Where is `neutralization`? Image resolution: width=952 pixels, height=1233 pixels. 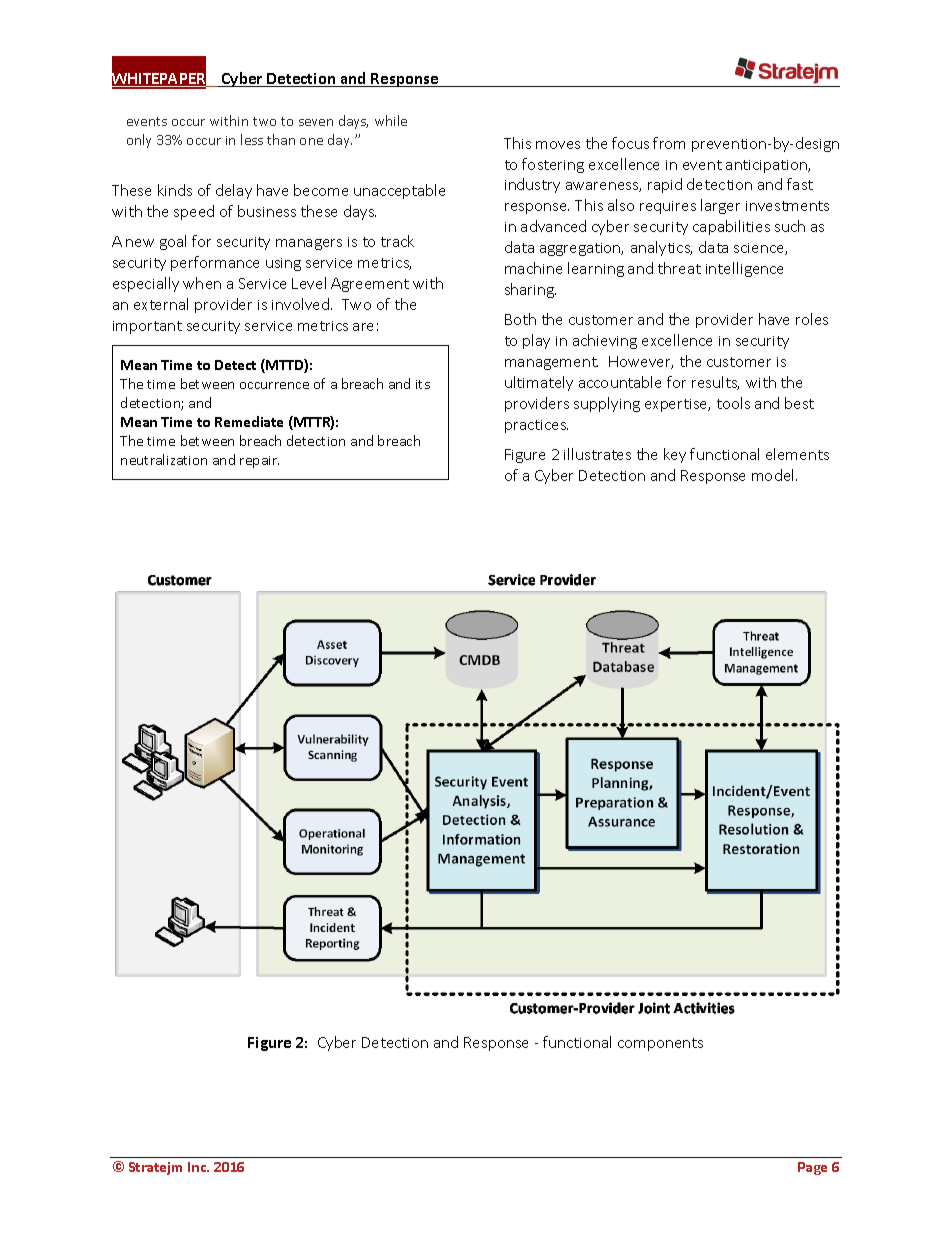
neutralization is located at coordinates (164, 459).
